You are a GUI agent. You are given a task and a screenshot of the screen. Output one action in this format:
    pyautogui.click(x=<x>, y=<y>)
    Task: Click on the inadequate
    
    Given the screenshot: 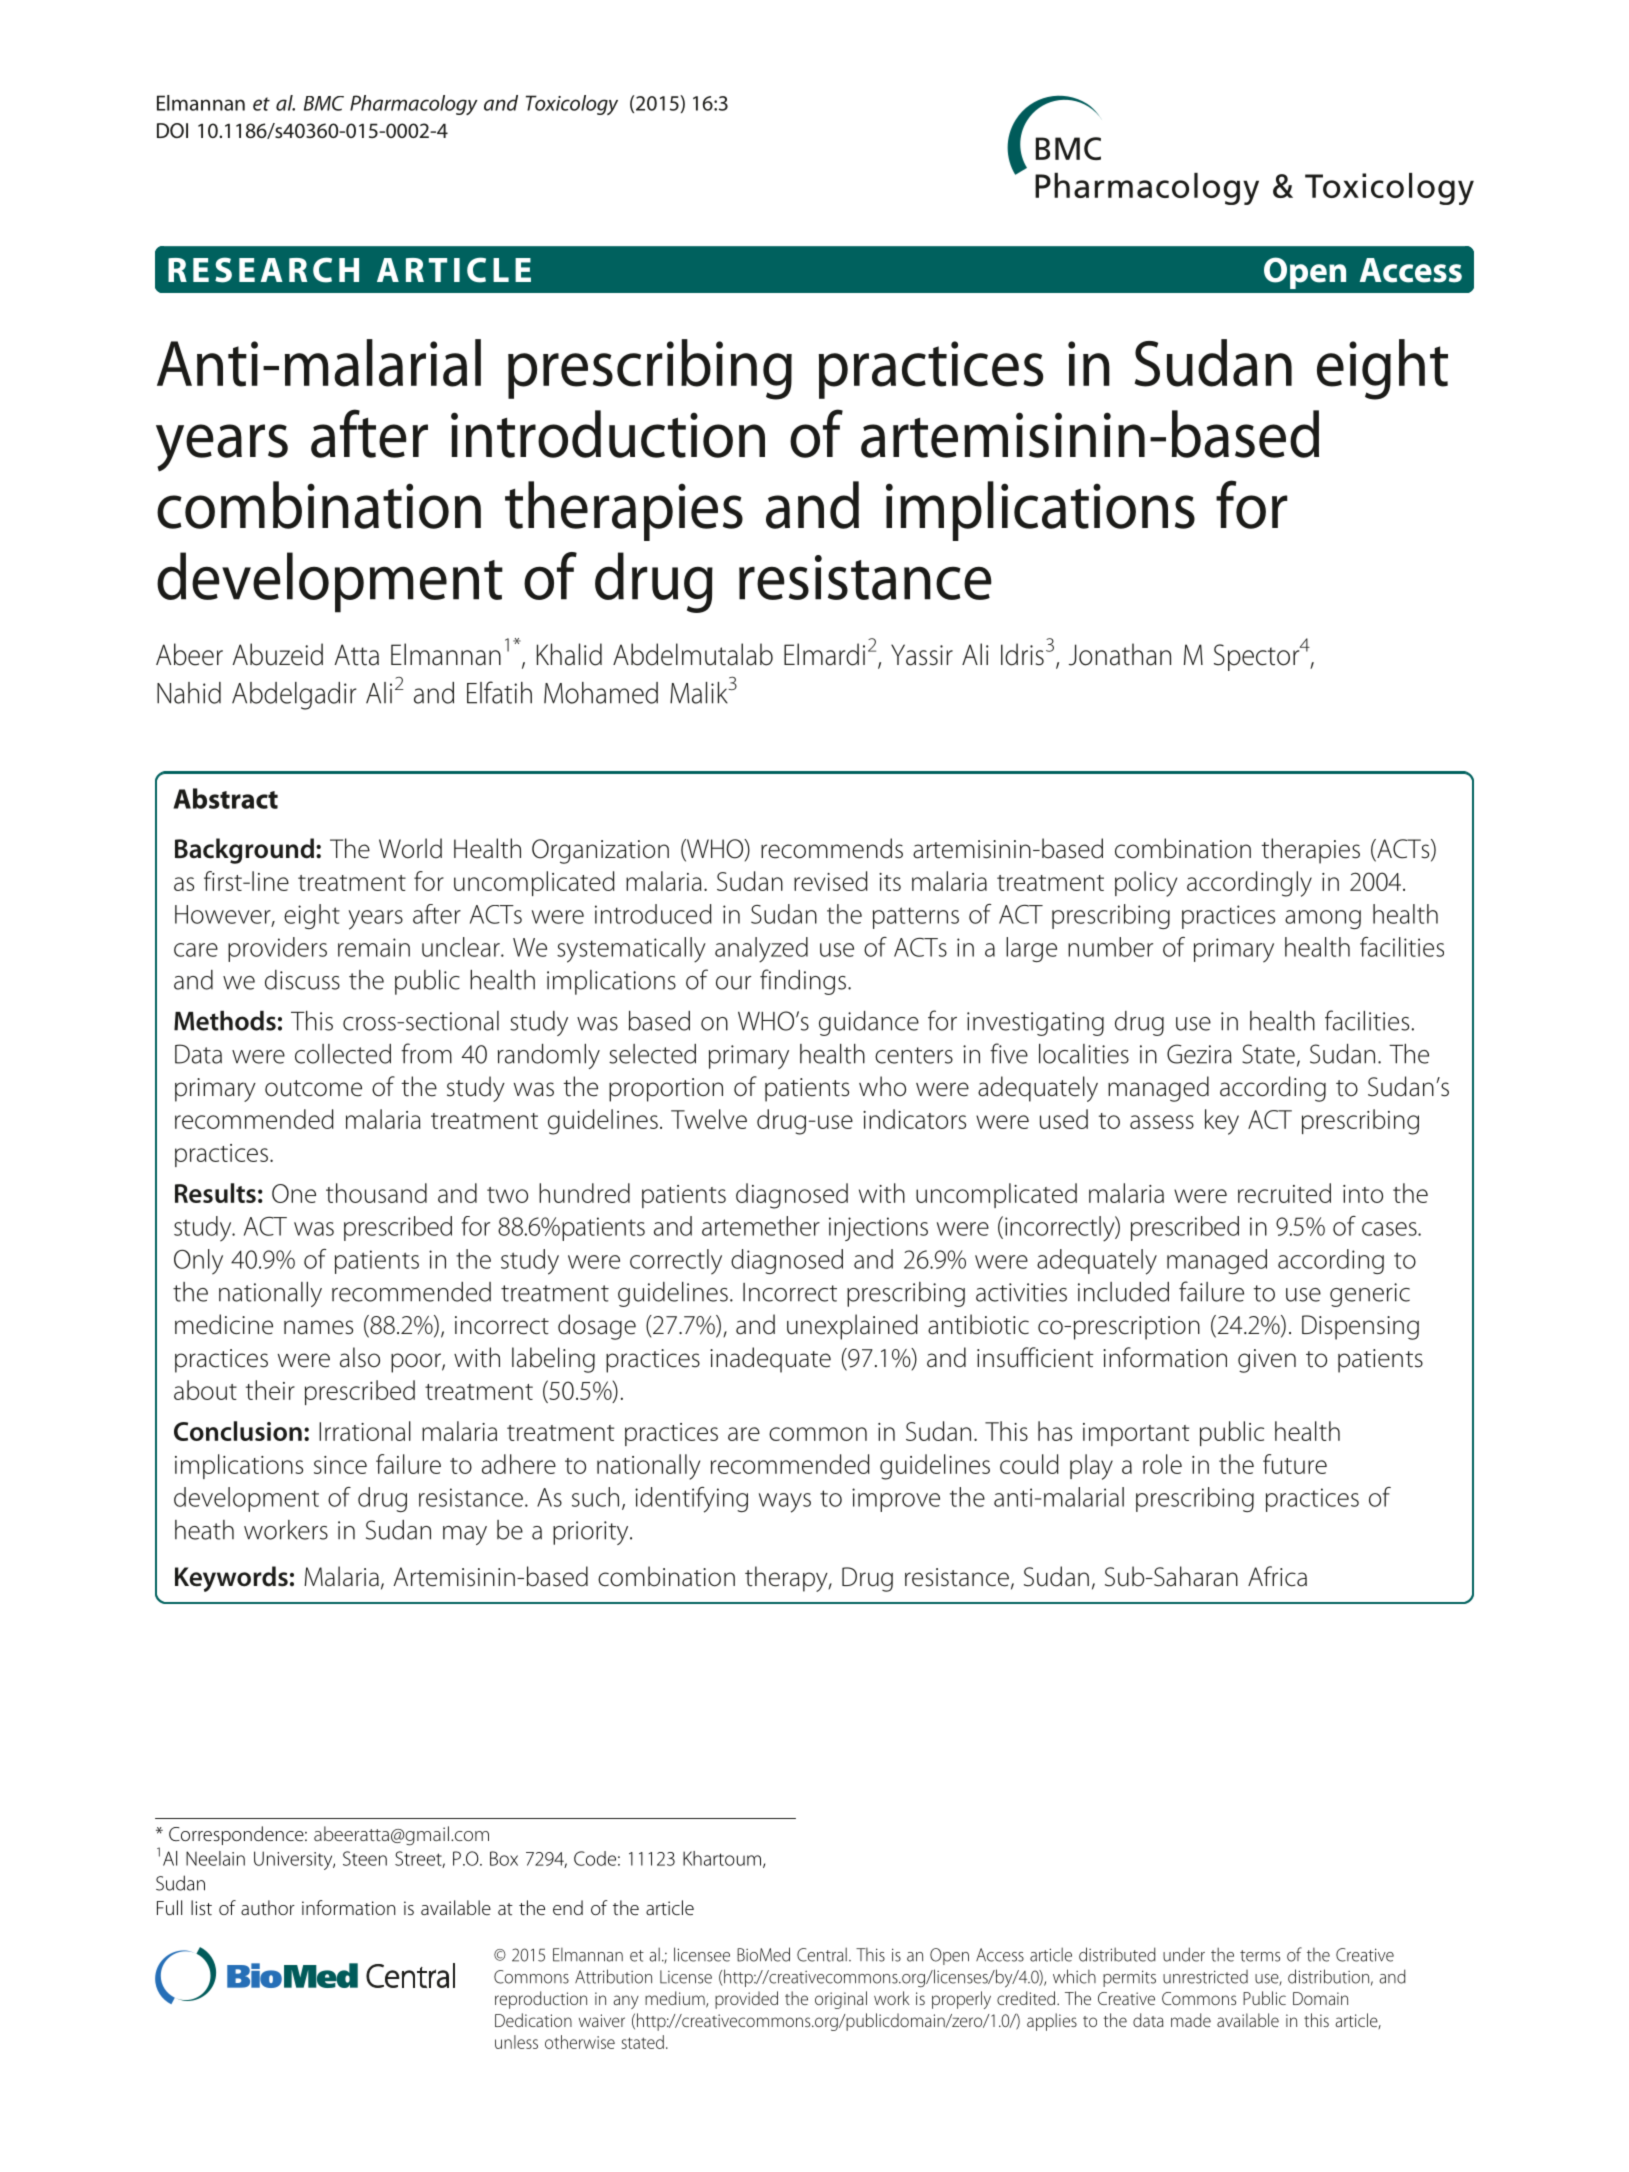 What is the action you would take?
    pyautogui.click(x=770, y=1360)
